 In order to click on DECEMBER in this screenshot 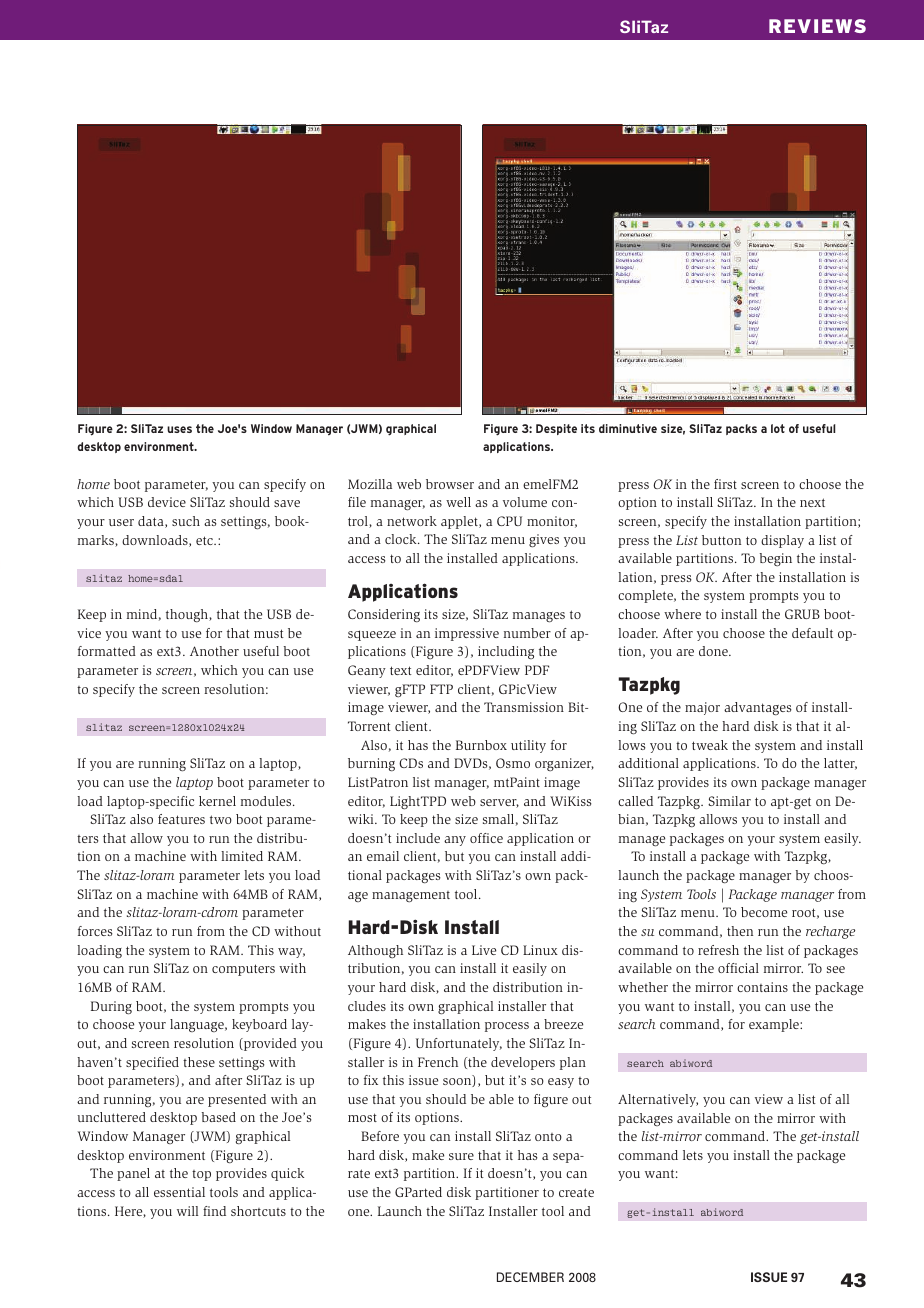, I will do `click(530, 1277)`.
